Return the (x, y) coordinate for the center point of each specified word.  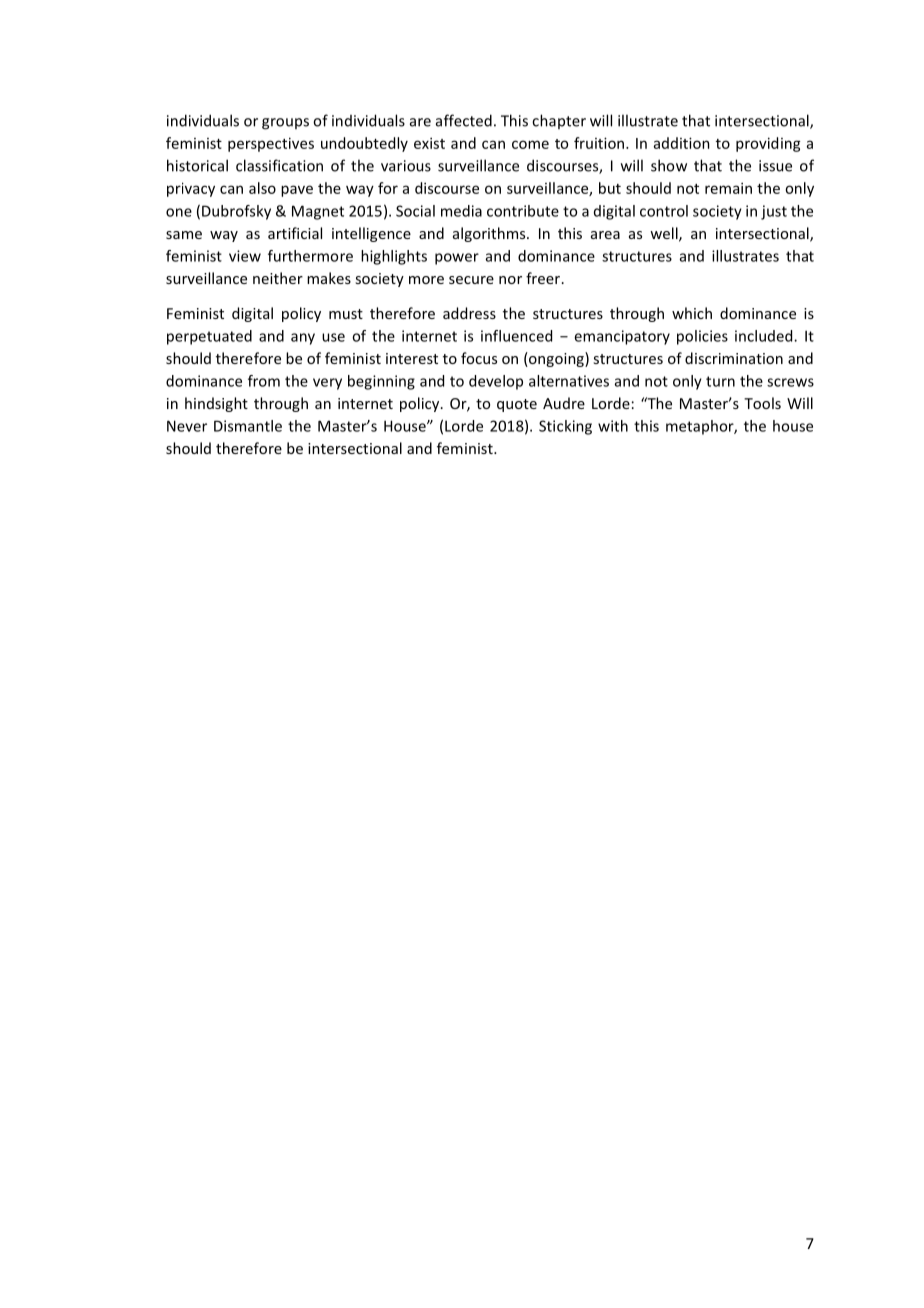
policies (702, 337)
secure (471, 280)
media (461, 211)
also (262, 188)
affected (464, 120)
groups (285, 124)
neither (278, 278)
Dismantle (248, 426)
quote (517, 405)
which (692, 313)
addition (682, 143)
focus (479, 358)
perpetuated (209, 337)
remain (728, 188)
